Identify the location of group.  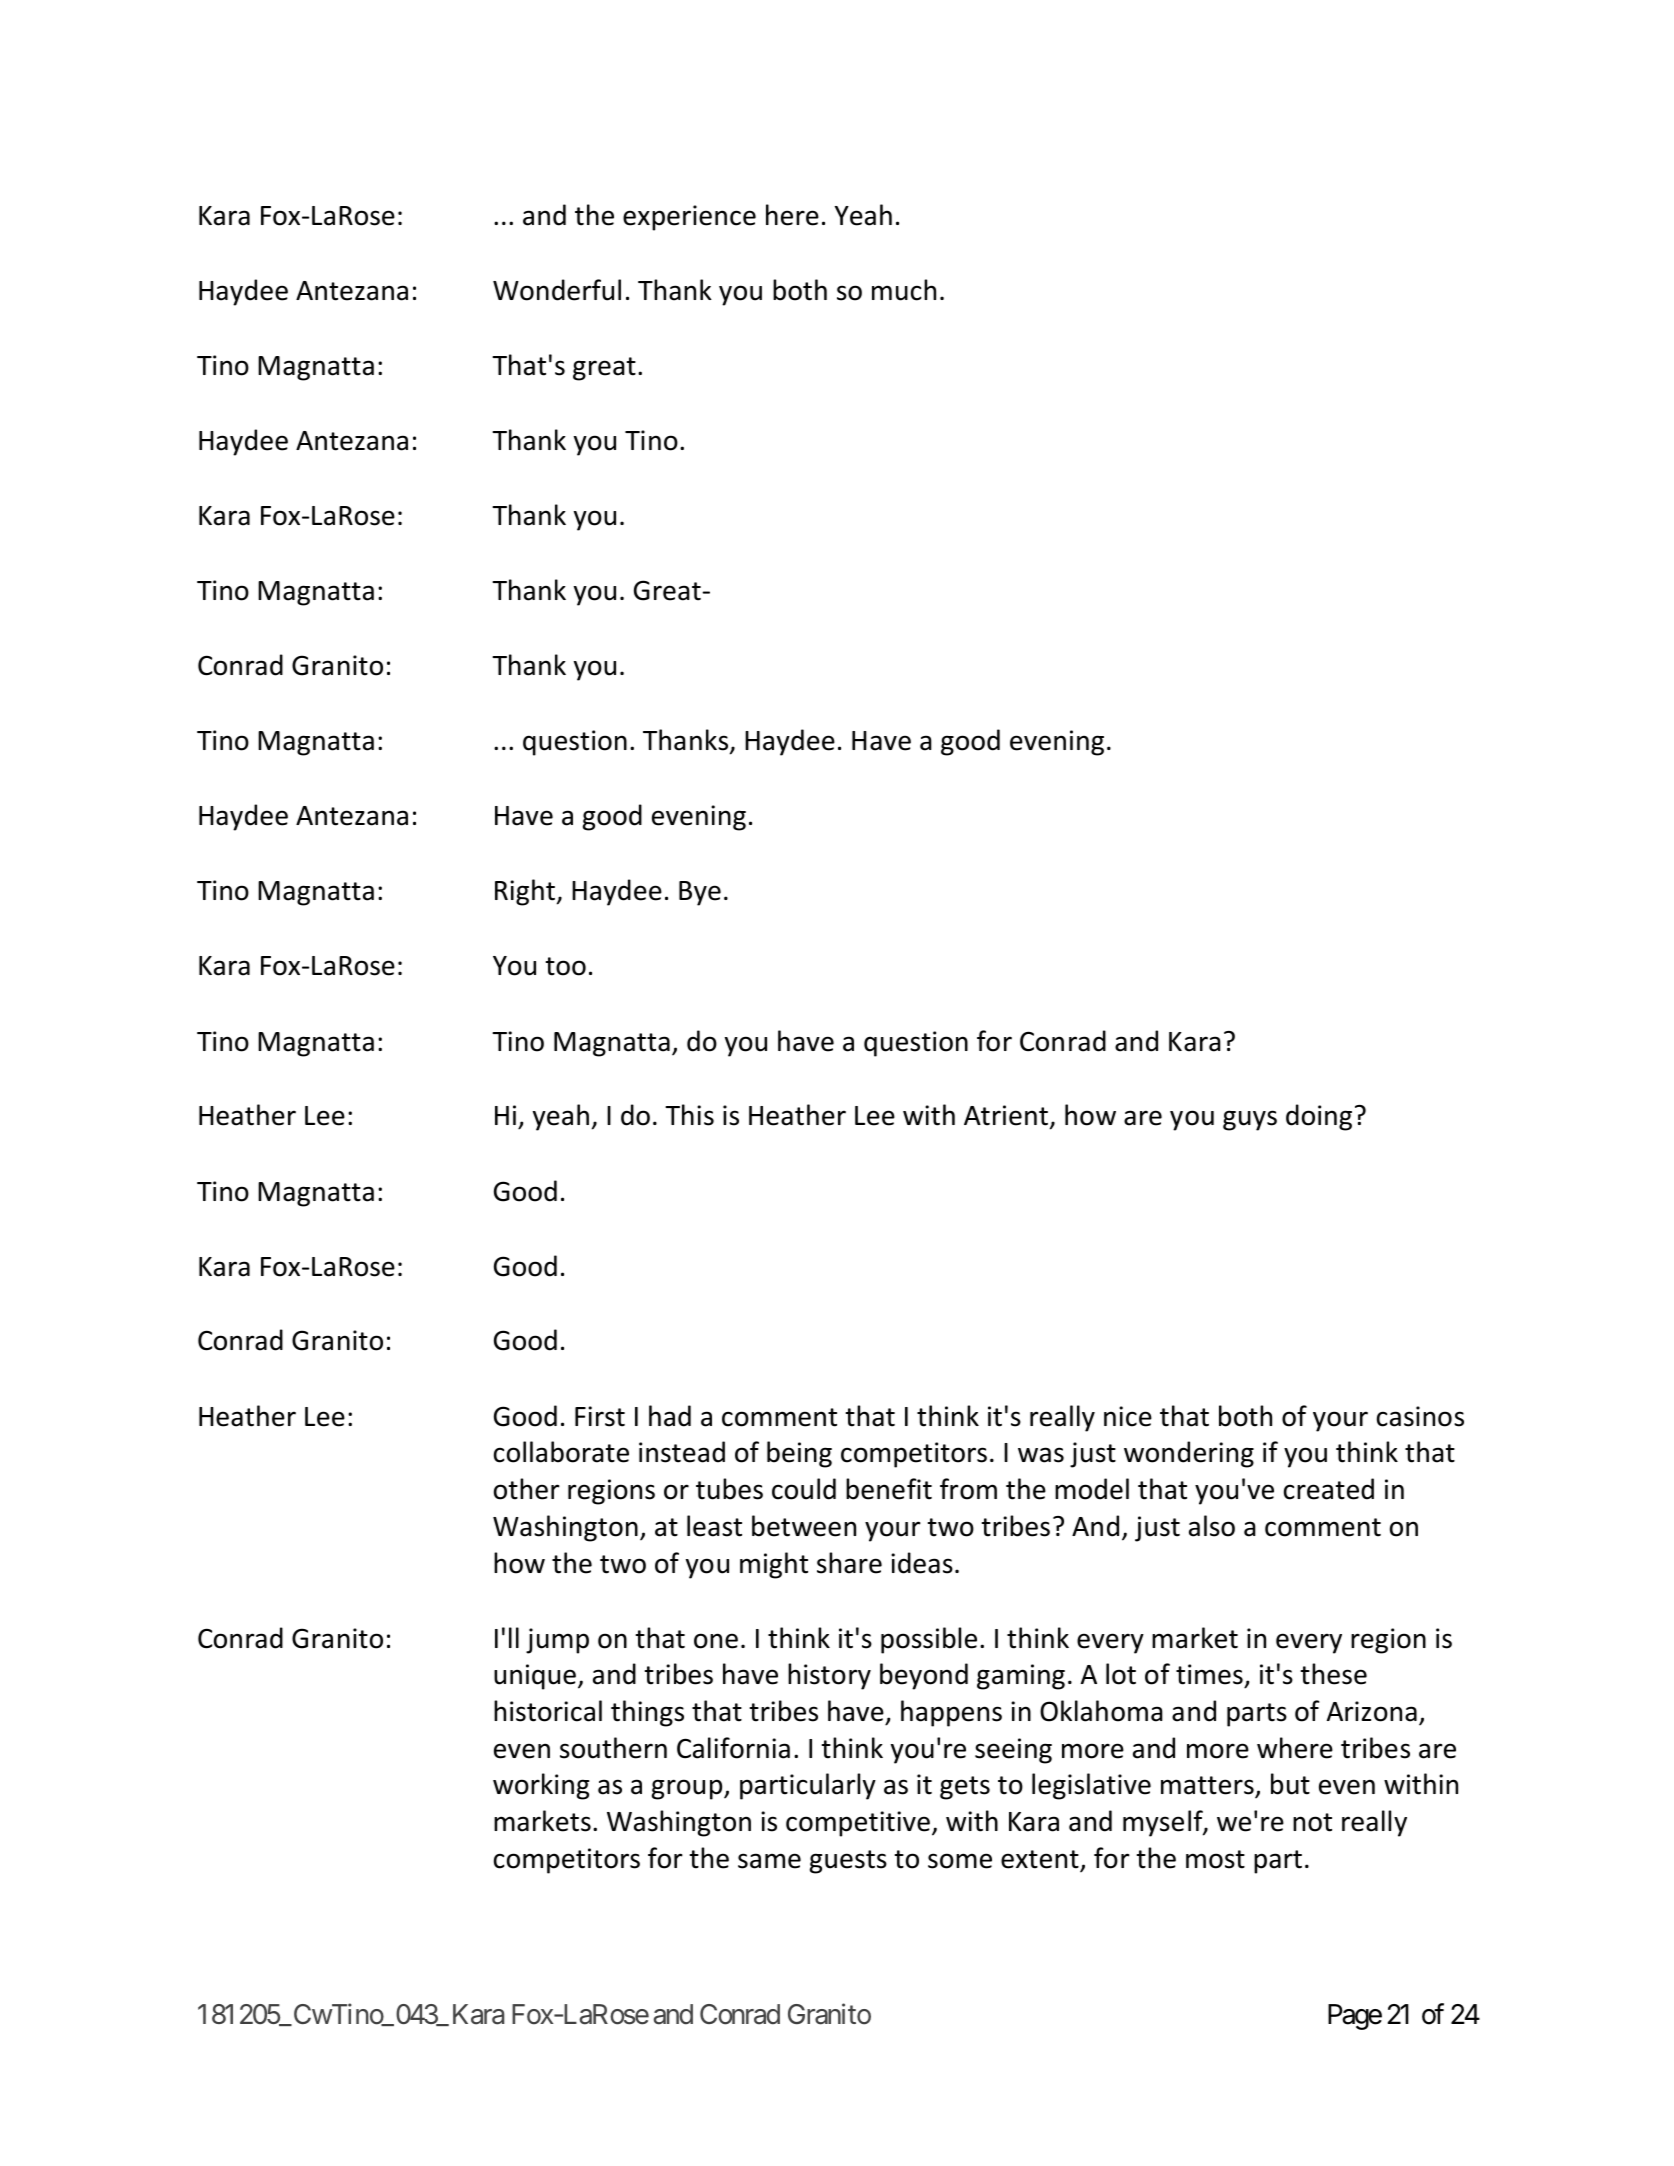
(688, 1789).
